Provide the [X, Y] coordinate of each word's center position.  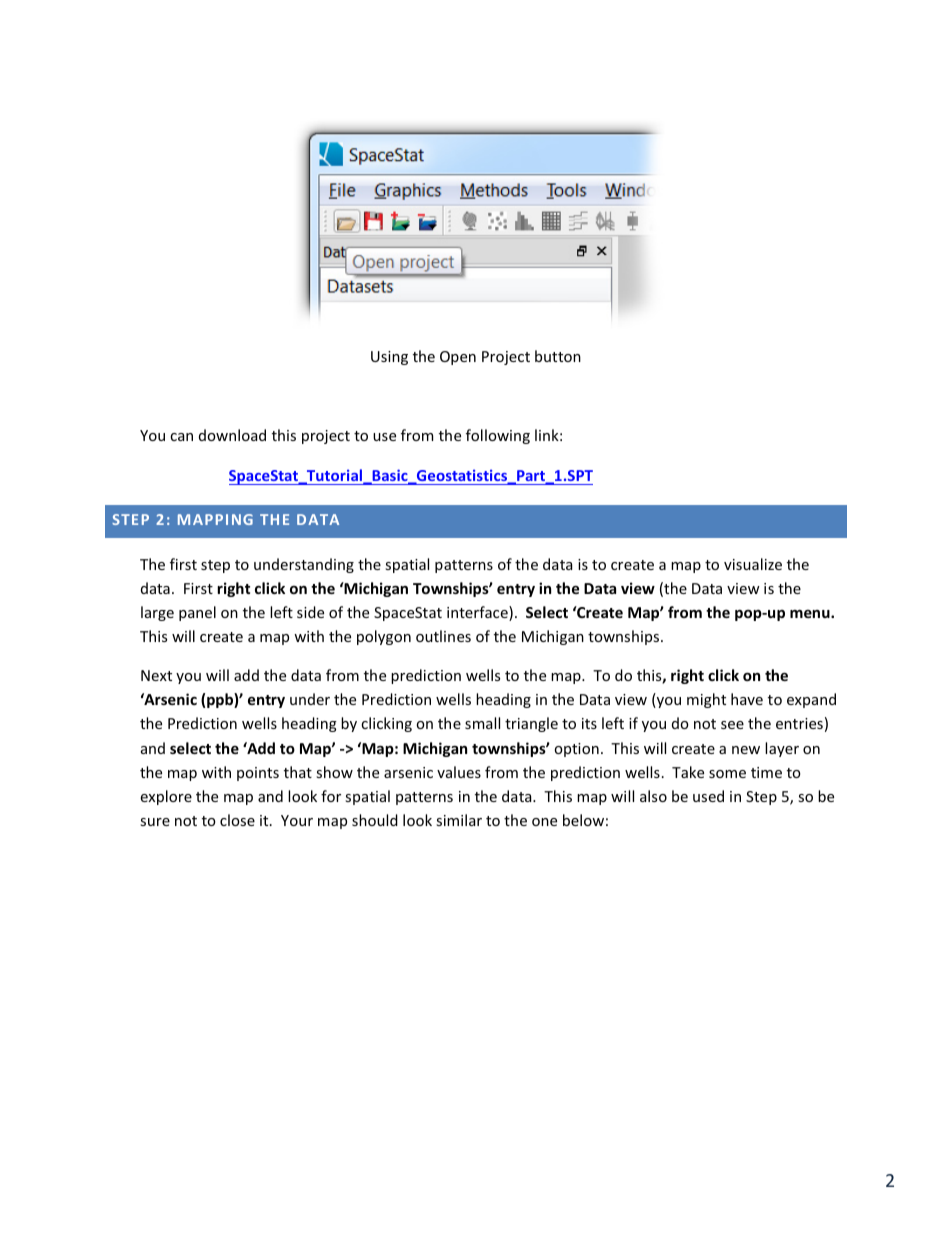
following [498, 436]
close [237, 820]
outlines [443, 636]
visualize [753, 564]
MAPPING [215, 519]
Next [156, 675]
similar [459, 820]
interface [478, 613]
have [747, 699]
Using [389, 358]
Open [458, 358]
